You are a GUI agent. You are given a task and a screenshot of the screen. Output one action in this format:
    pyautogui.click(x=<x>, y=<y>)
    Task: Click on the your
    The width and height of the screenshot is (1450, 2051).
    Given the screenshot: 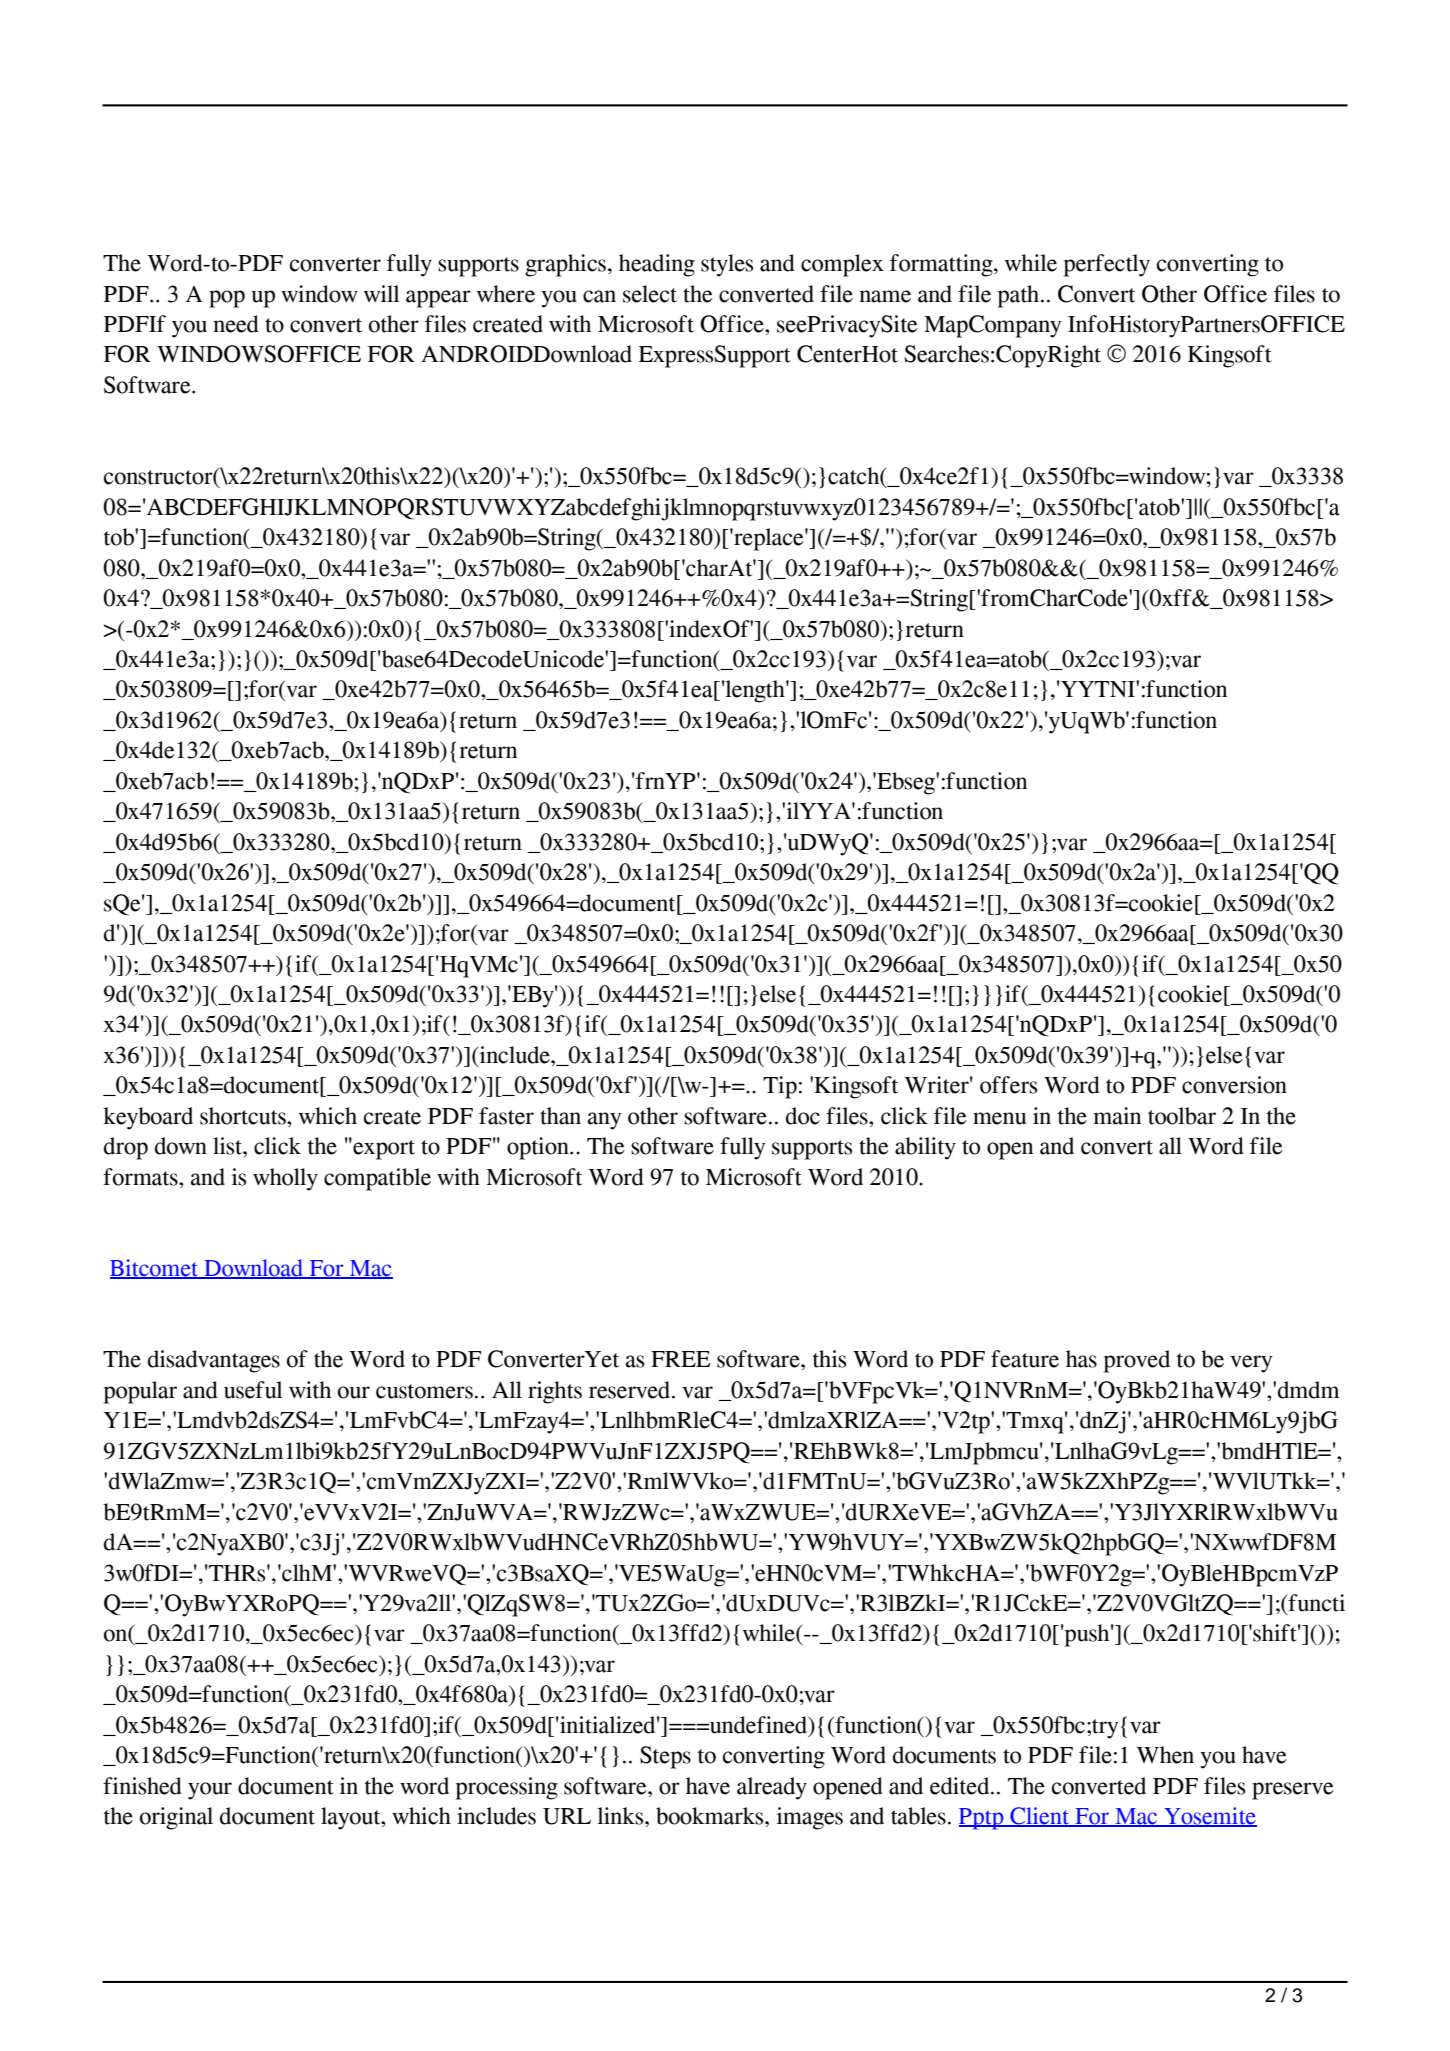 What is the action you would take?
    pyautogui.click(x=210, y=1791)
